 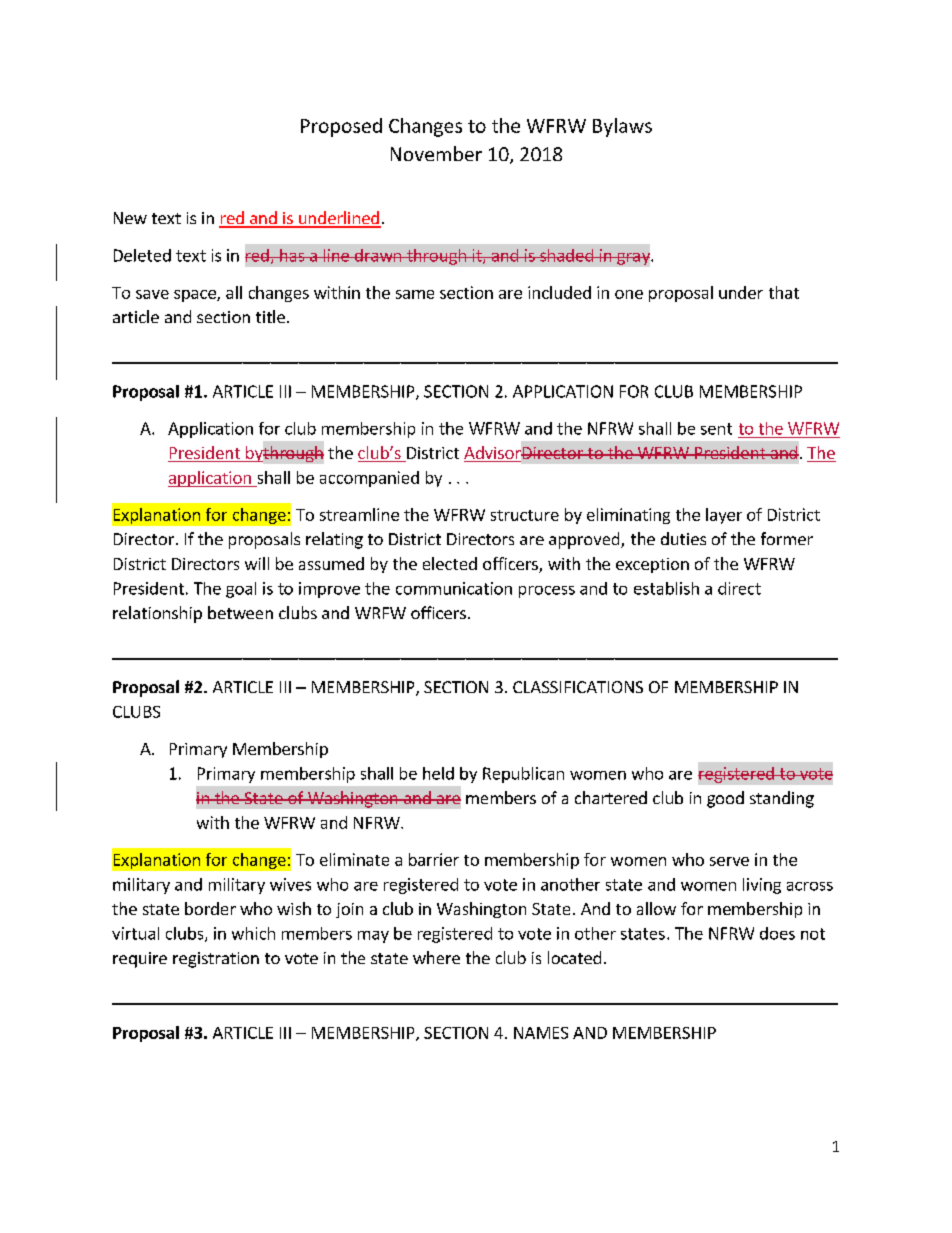 What do you see at coordinates (436, 153) in the screenshot?
I see `November` at bounding box center [436, 153].
